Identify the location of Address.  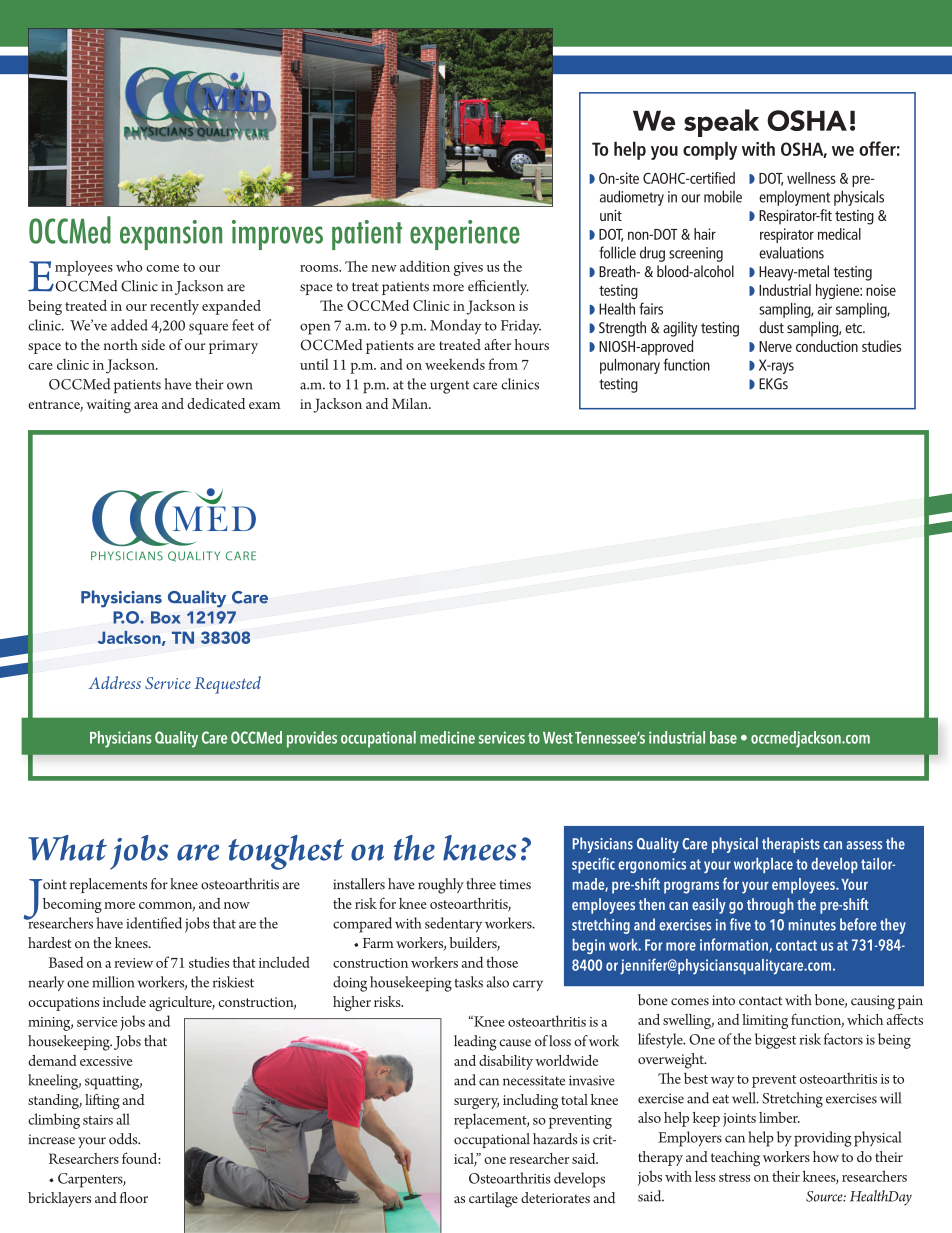
(114, 682).
